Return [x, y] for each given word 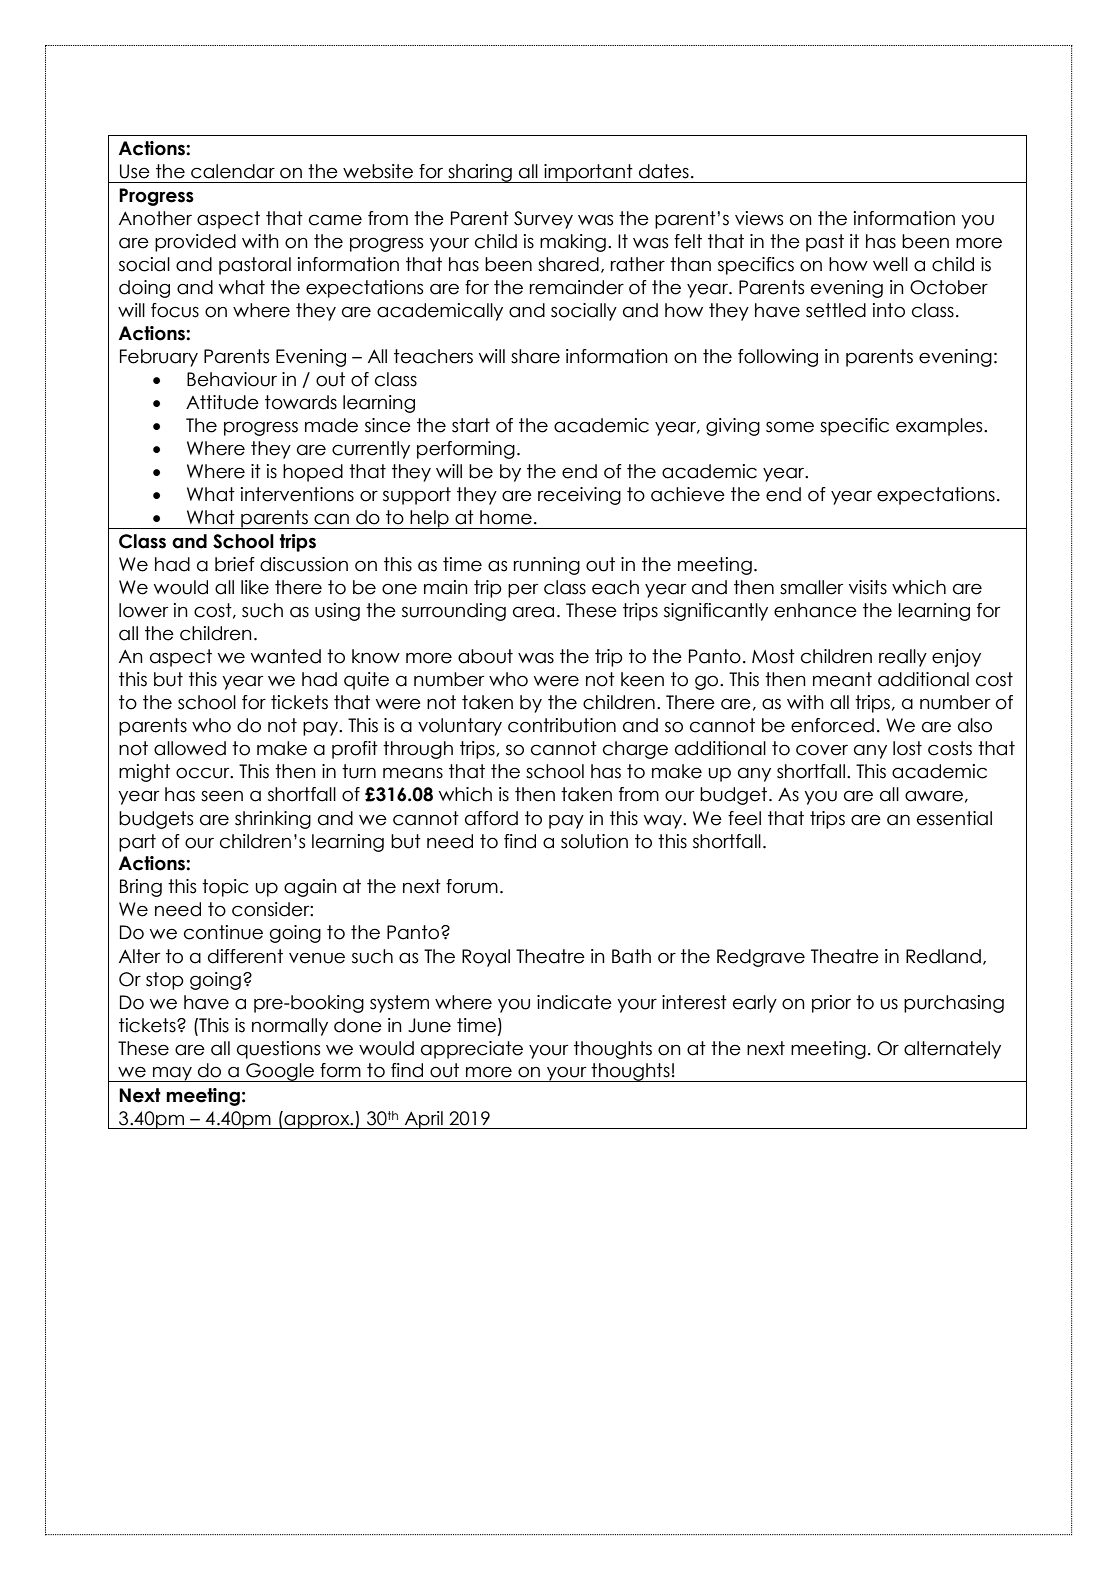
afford [491, 818]
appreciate [472, 1050]
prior [831, 1004]
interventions [297, 494]
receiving [579, 496]
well [890, 264]
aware [934, 796]
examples [940, 427]
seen [222, 796]
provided [195, 243]
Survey [543, 220]
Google [280, 1072]
